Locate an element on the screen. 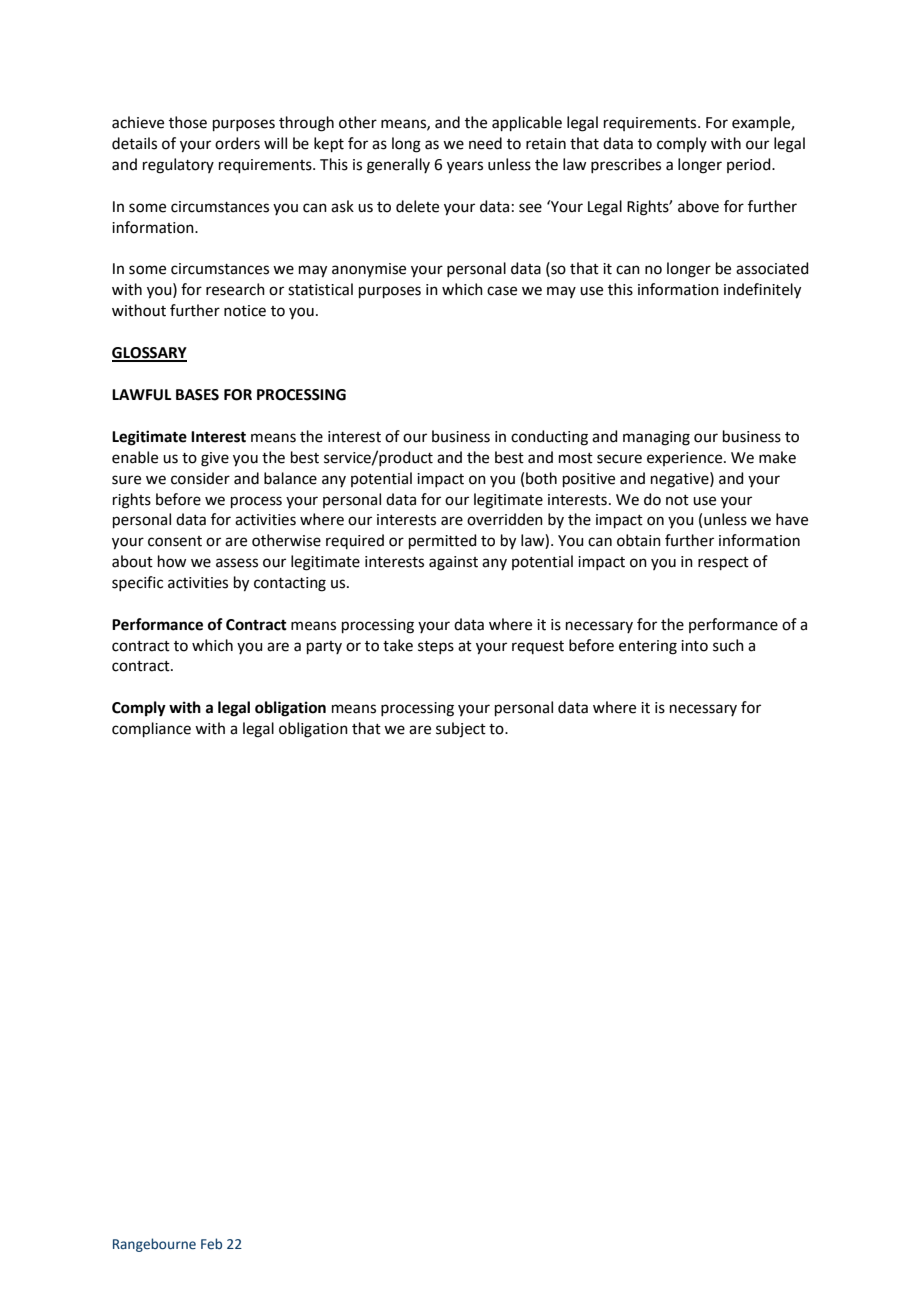 This screenshot has height=1309, width=924. years is located at coordinates (465, 167).
